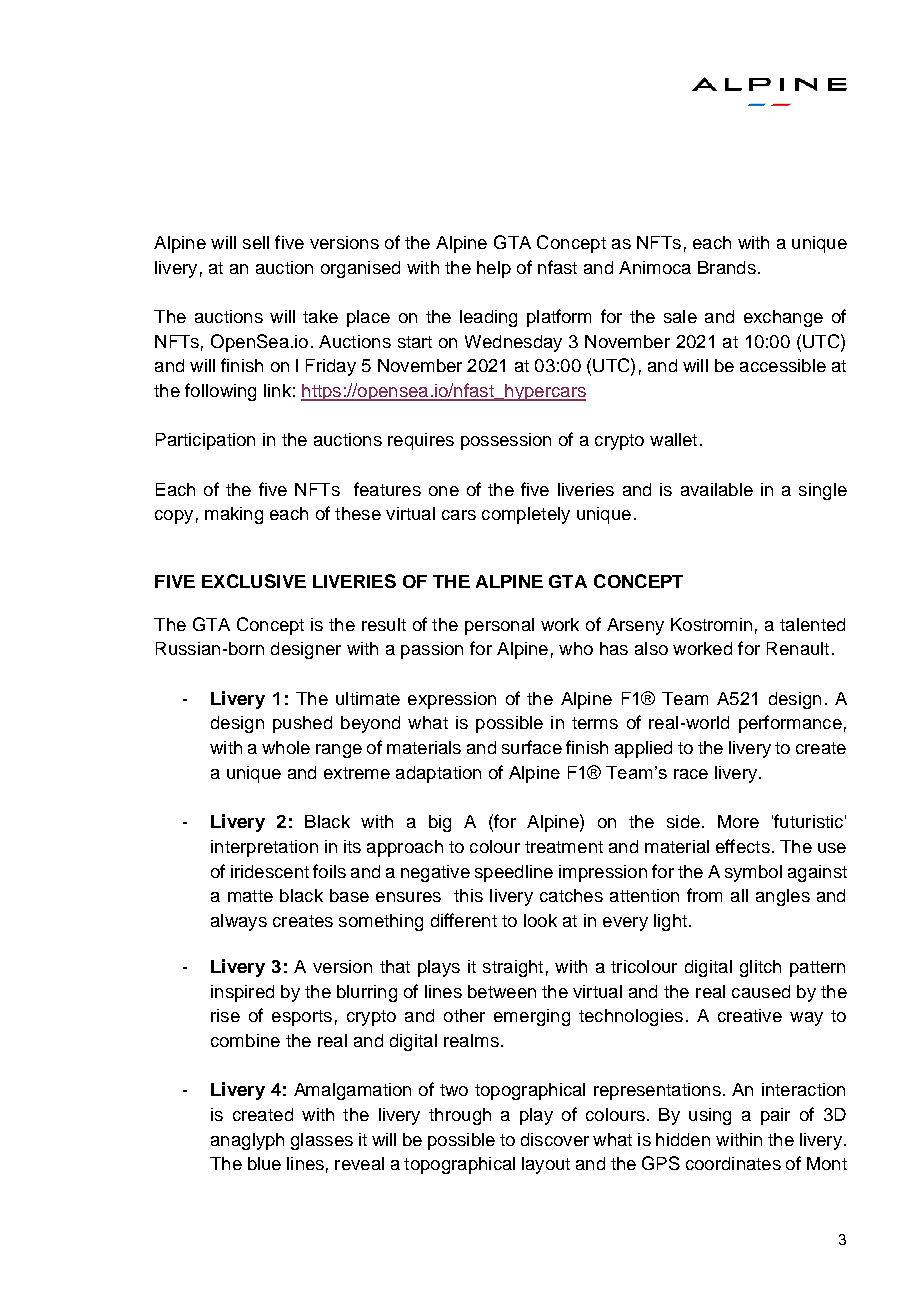 This screenshot has height=1307, width=924. Describe the element at coordinates (256, 242) in the screenshot. I see `sell` at that location.
